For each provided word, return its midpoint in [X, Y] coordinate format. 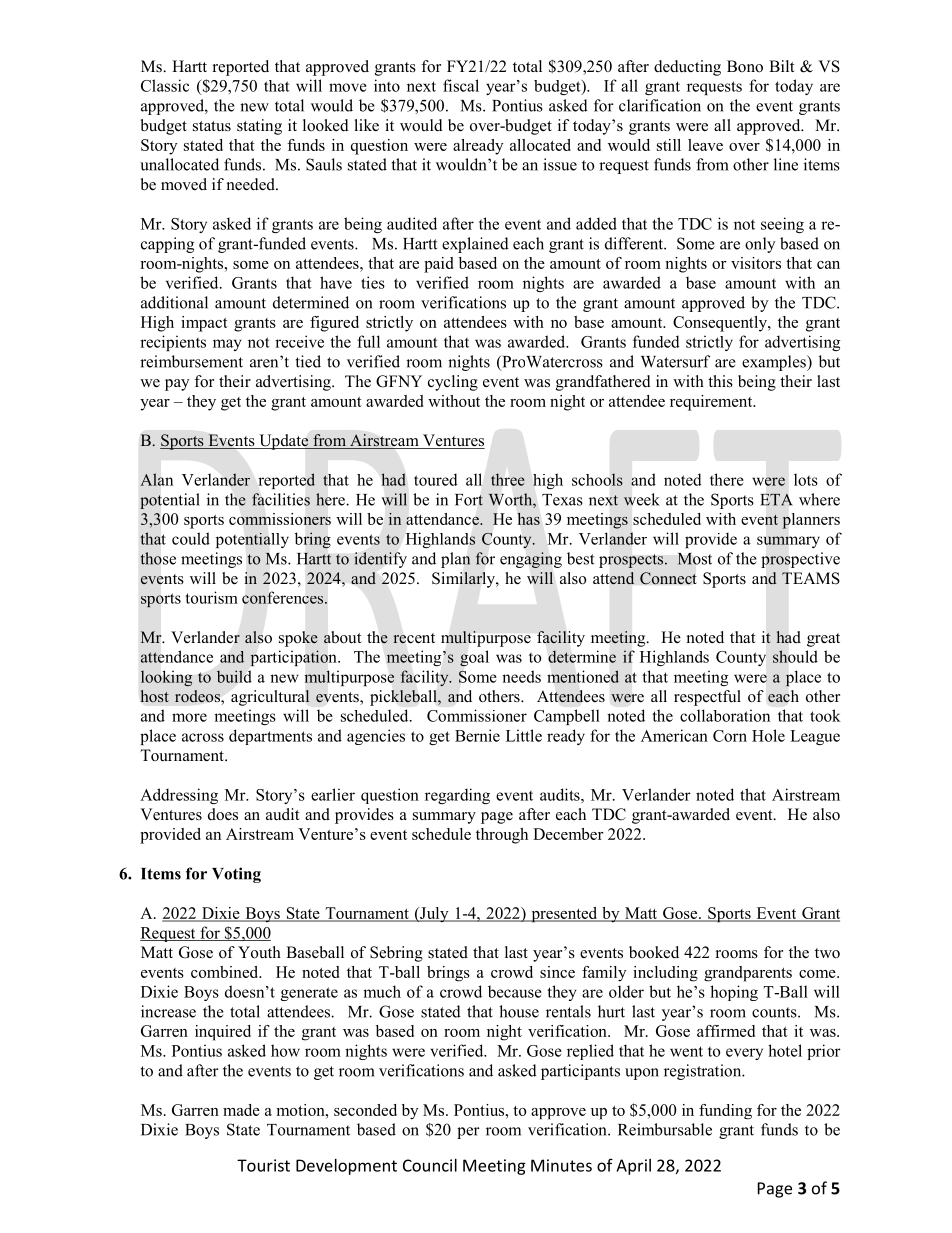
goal [474, 658]
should [795, 656]
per [468, 1133]
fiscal [461, 85]
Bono [745, 66]
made [241, 1110]
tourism [211, 597]
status [212, 126]
